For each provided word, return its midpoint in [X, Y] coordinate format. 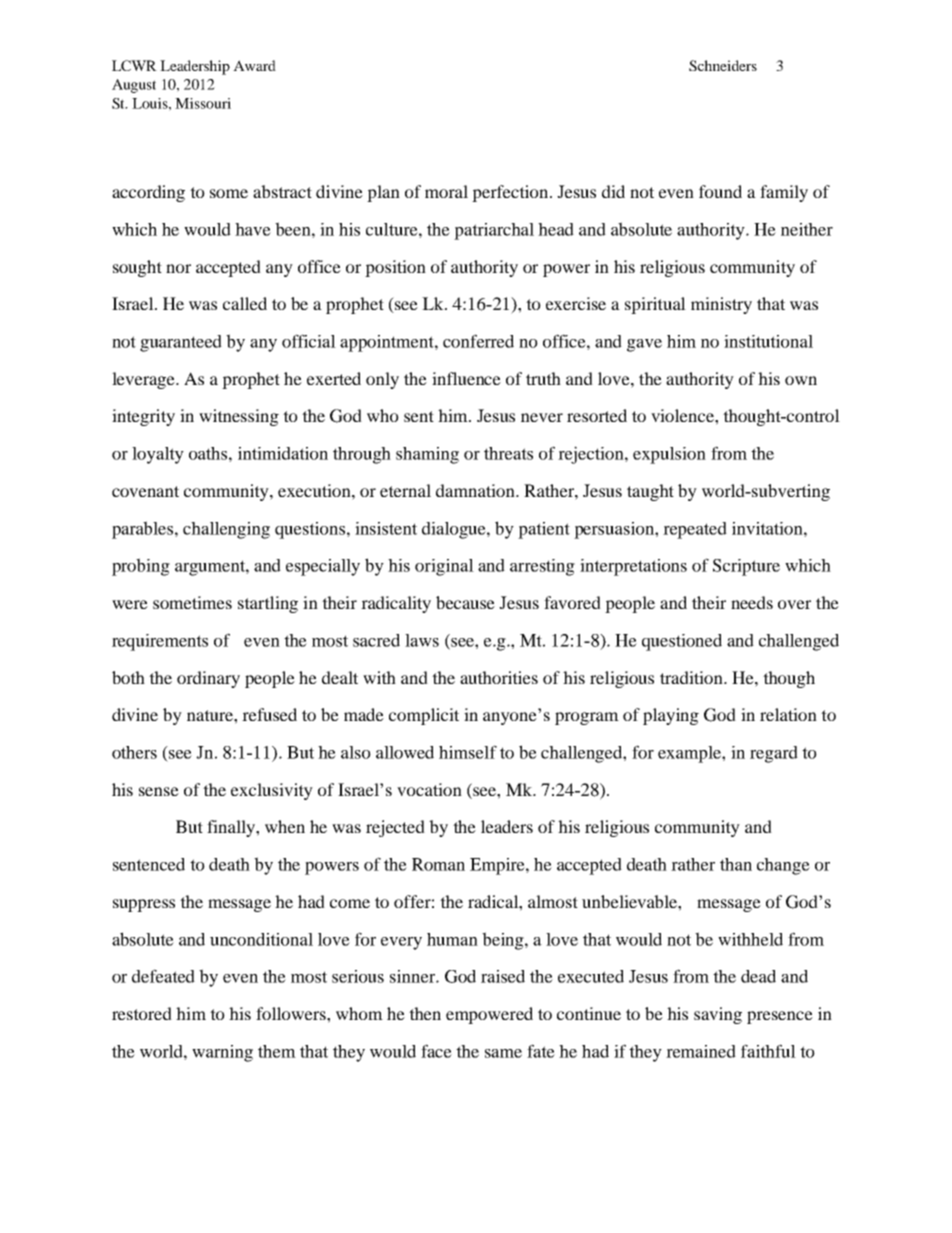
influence [466, 378]
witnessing [239, 417]
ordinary [208, 679]
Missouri [203, 103]
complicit [424, 716]
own [801, 380]
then [425, 1013]
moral [446, 191]
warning [222, 1053]
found [720, 191]
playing [671, 716]
